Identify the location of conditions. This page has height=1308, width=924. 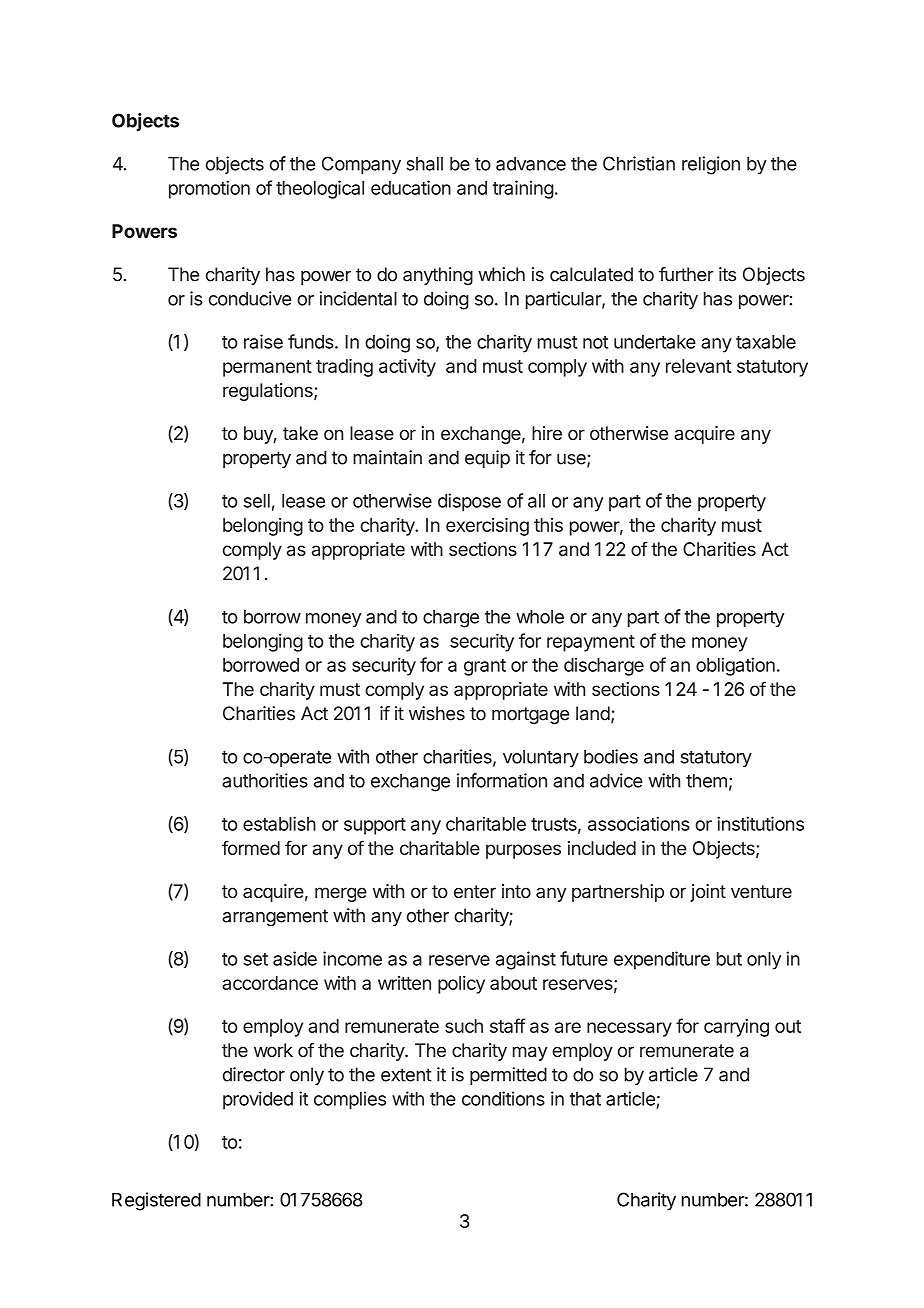
(503, 1098).
